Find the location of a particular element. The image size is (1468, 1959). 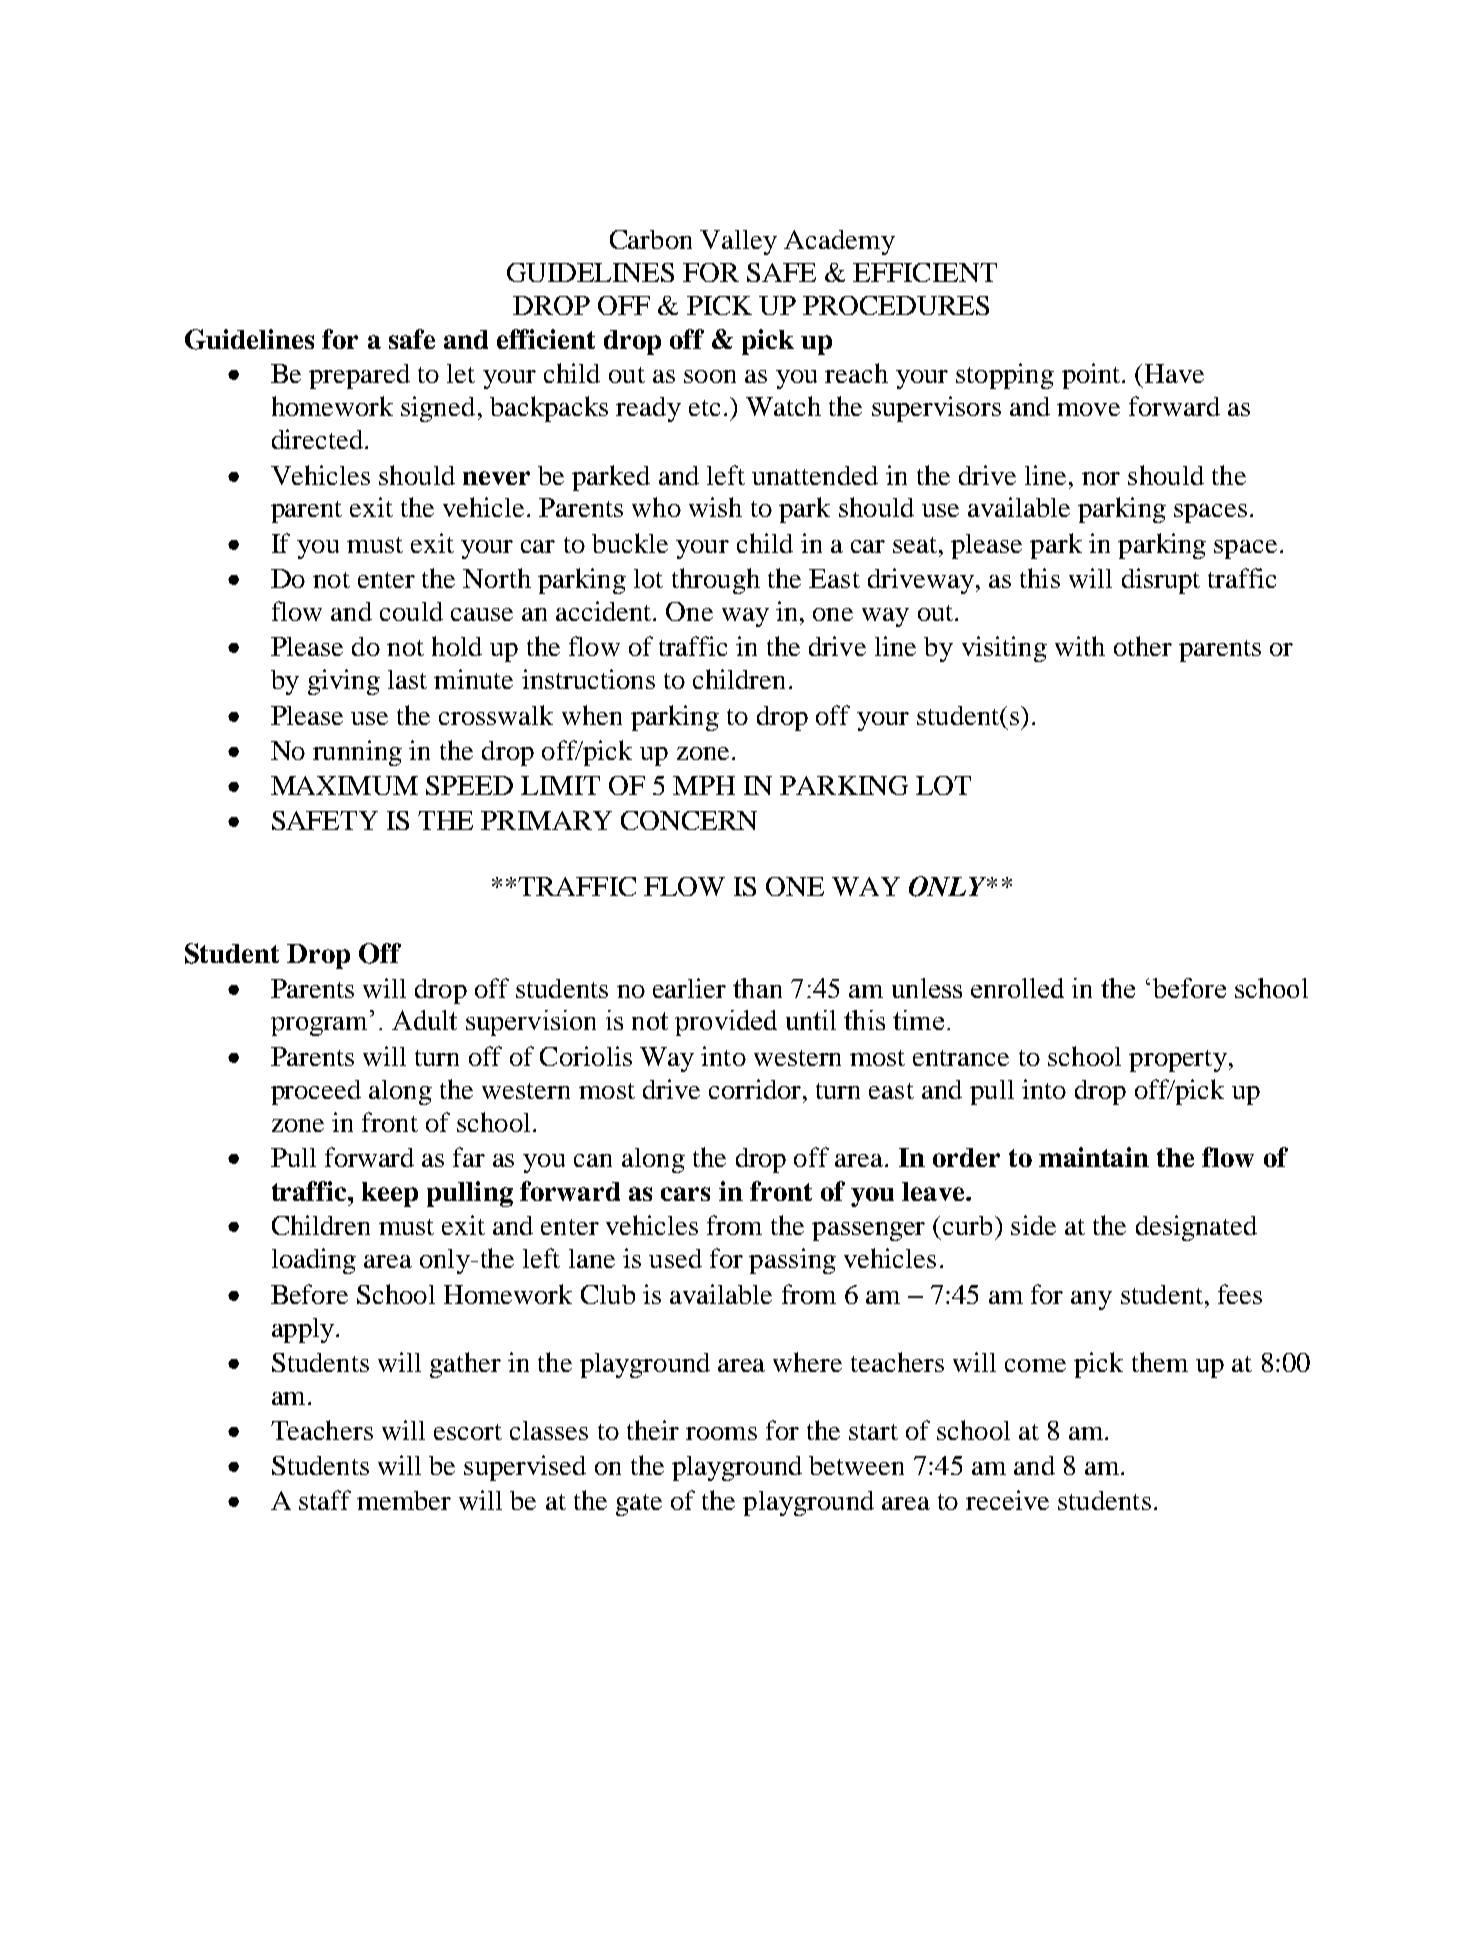

CONCERN is located at coordinates (689, 820).
